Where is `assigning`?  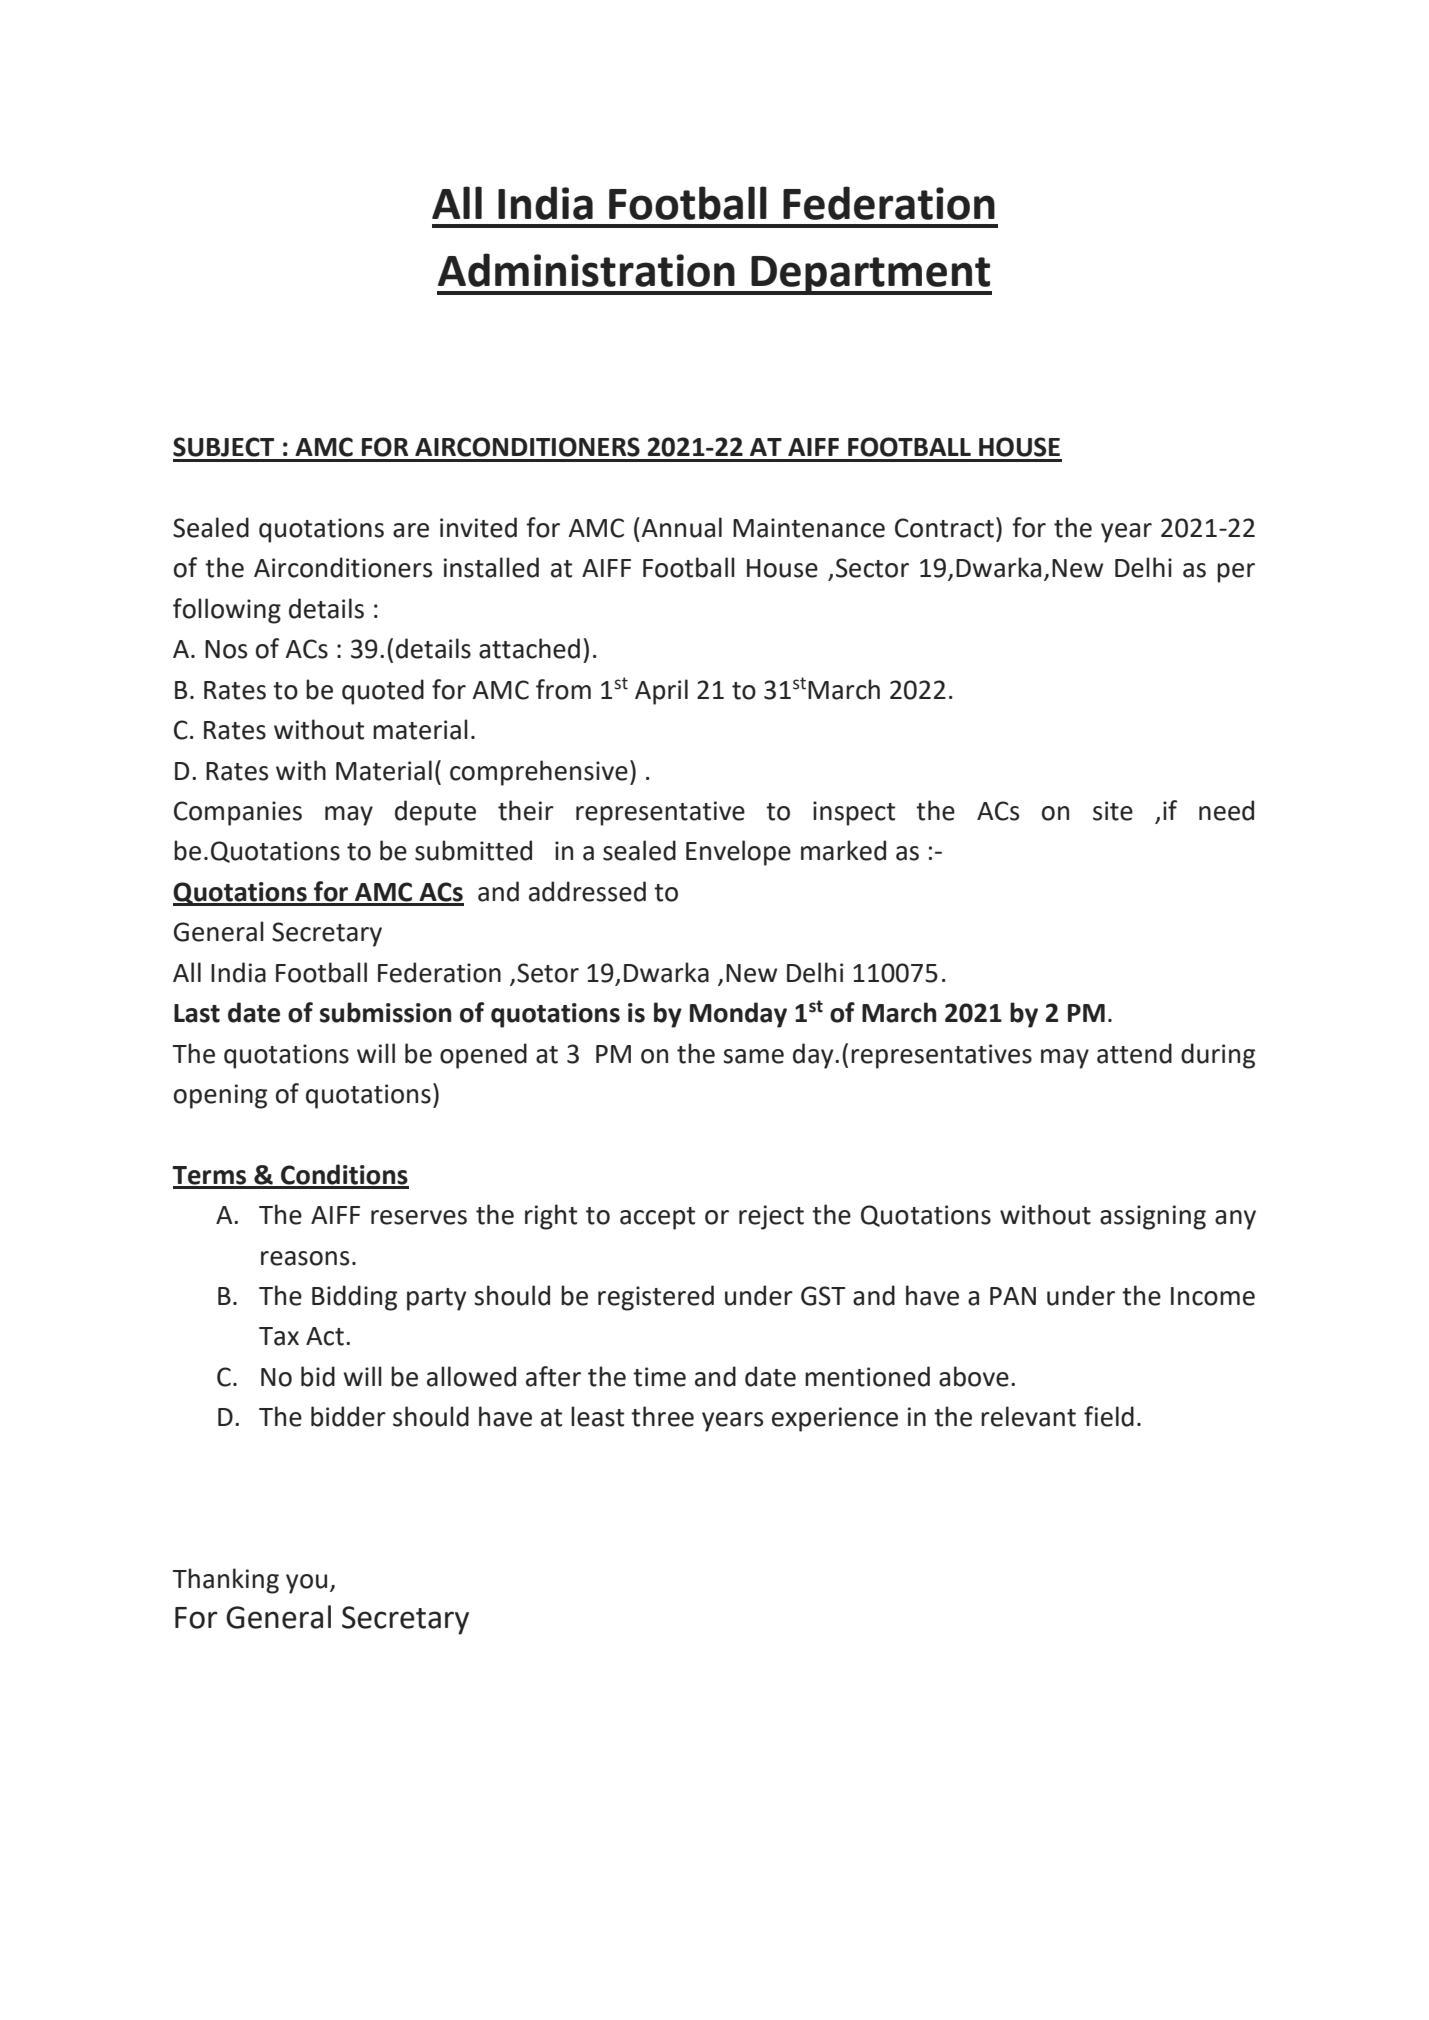
assigning is located at coordinates (1153, 1217).
